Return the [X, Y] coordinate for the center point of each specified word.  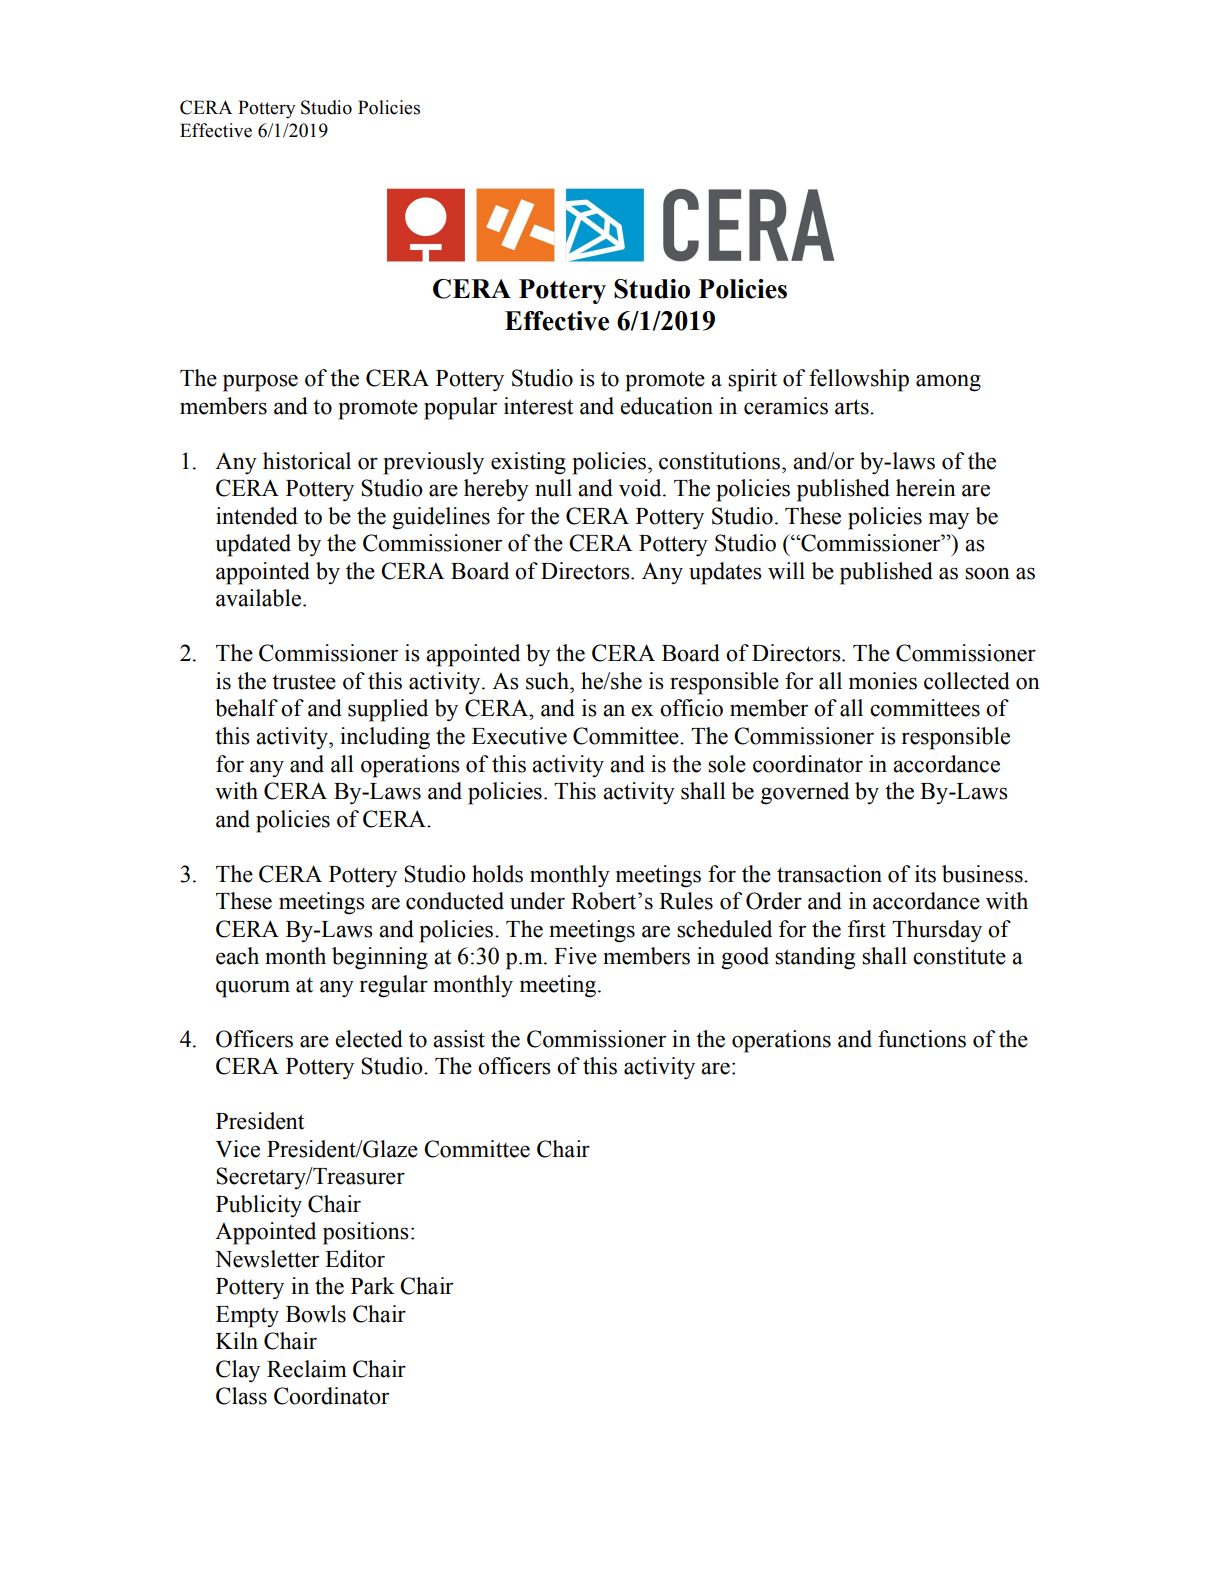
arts [853, 407]
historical [307, 461]
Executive [519, 736]
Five [575, 956]
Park [373, 1286]
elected [369, 1039]
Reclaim [307, 1369]
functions [922, 1039]
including [385, 738]
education [666, 406]
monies [883, 681]
